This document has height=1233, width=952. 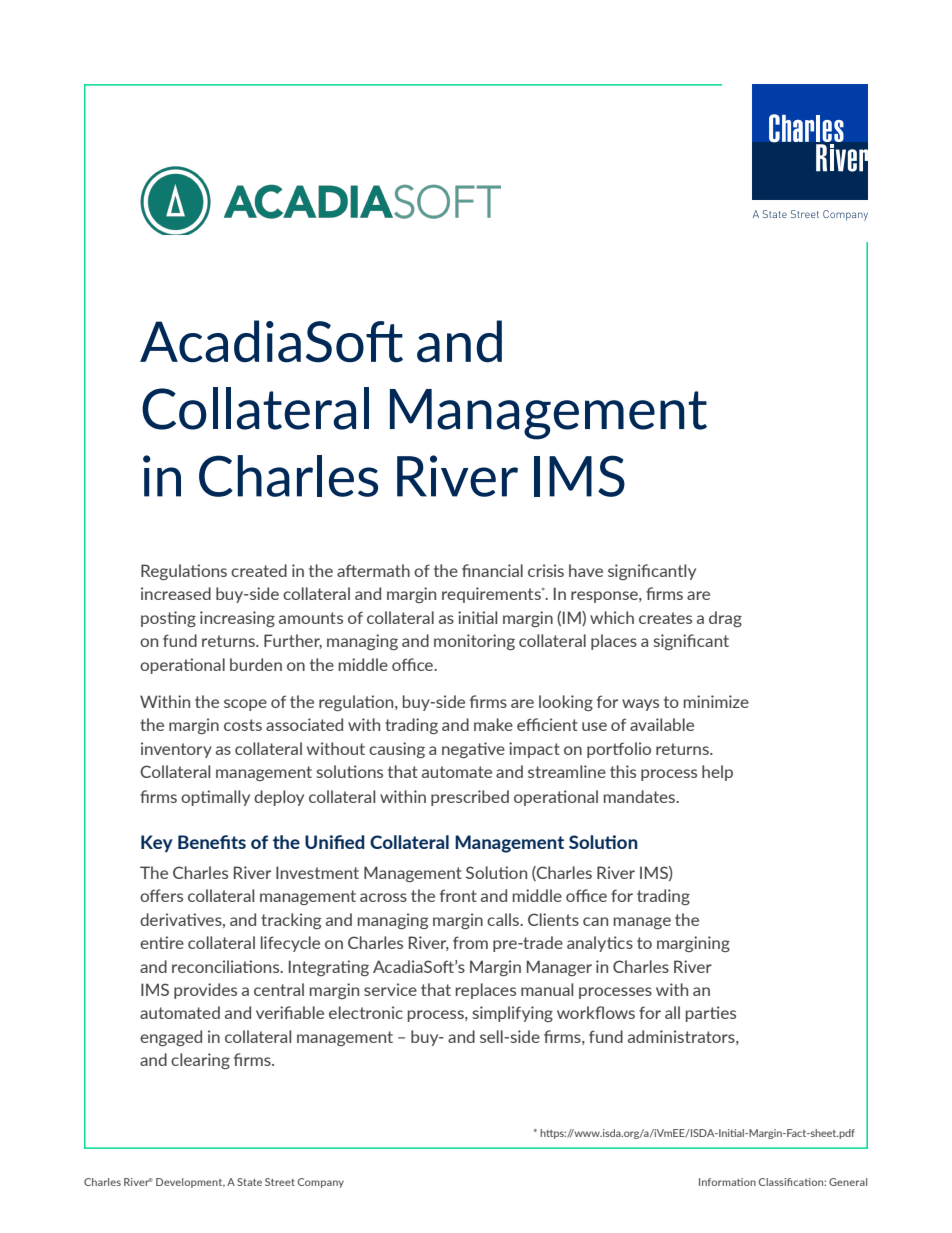 What do you see at coordinates (717, 773) in the document?
I see `help` at bounding box center [717, 773].
